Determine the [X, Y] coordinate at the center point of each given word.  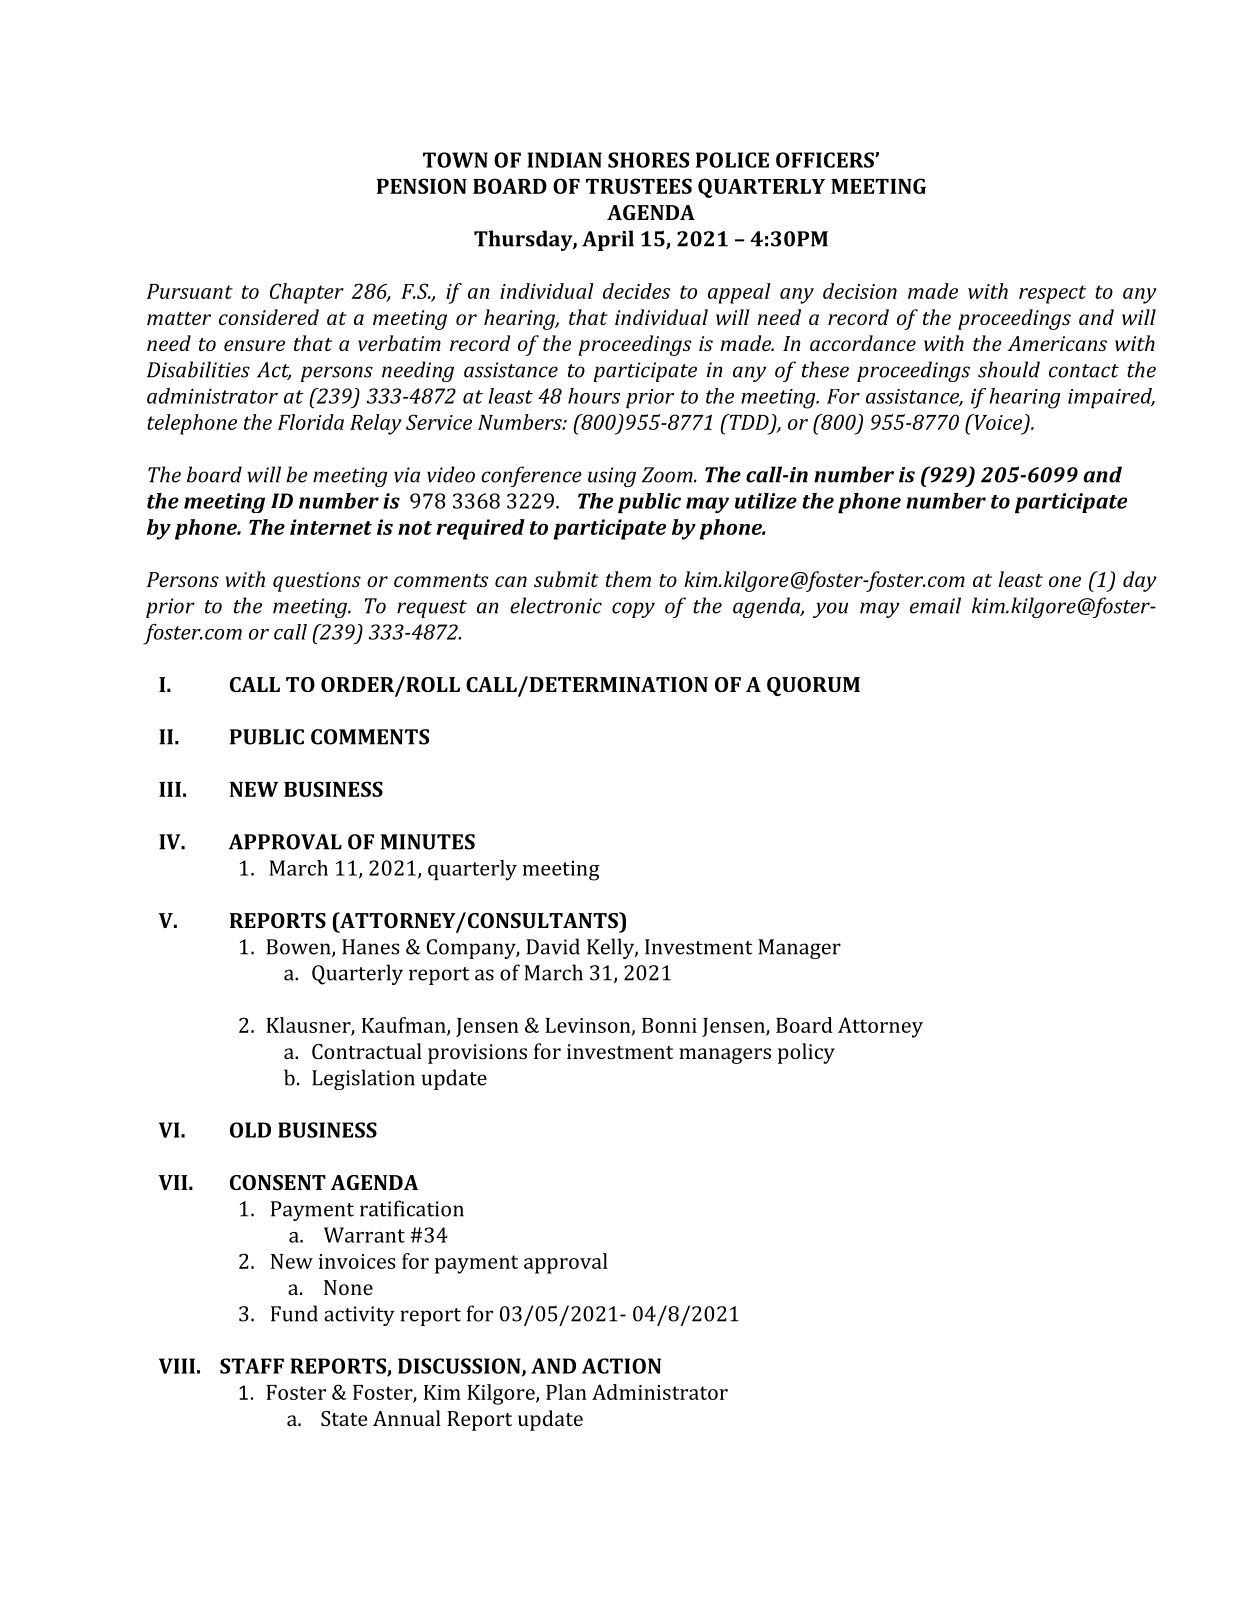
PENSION [422, 186]
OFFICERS [826, 160]
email [935, 605]
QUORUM [813, 686]
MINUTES [428, 842]
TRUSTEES [639, 186]
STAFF [252, 1366]
